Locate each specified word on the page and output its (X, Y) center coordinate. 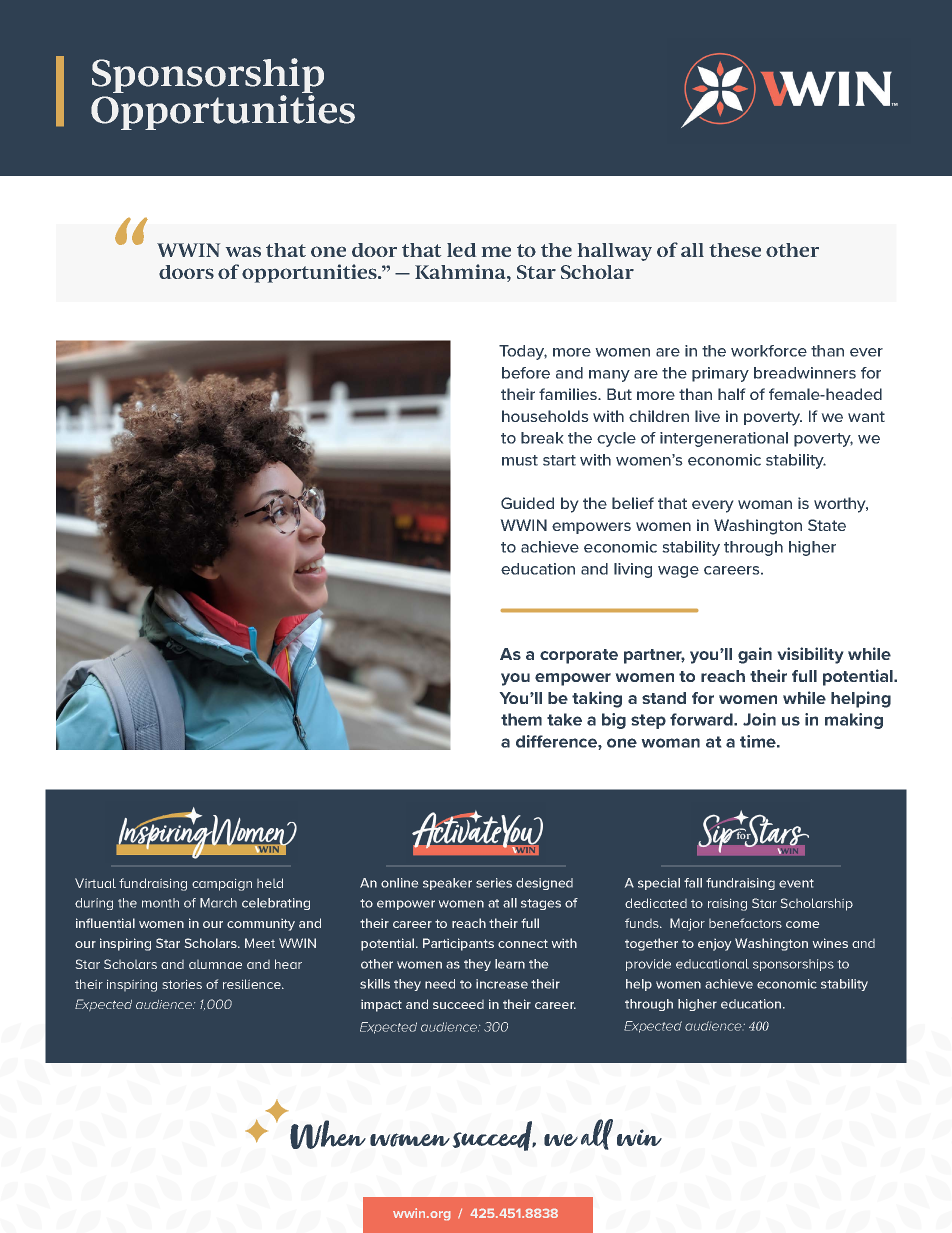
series (494, 883)
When (328, 1134)
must (520, 460)
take (564, 719)
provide (648, 965)
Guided (527, 503)
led (461, 250)
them (521, 719)
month (160, 903)
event (796, 883)
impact (381, 1006)
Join (759, 719)
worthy (841, 505)
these (735, 250)
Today (523, 352)
